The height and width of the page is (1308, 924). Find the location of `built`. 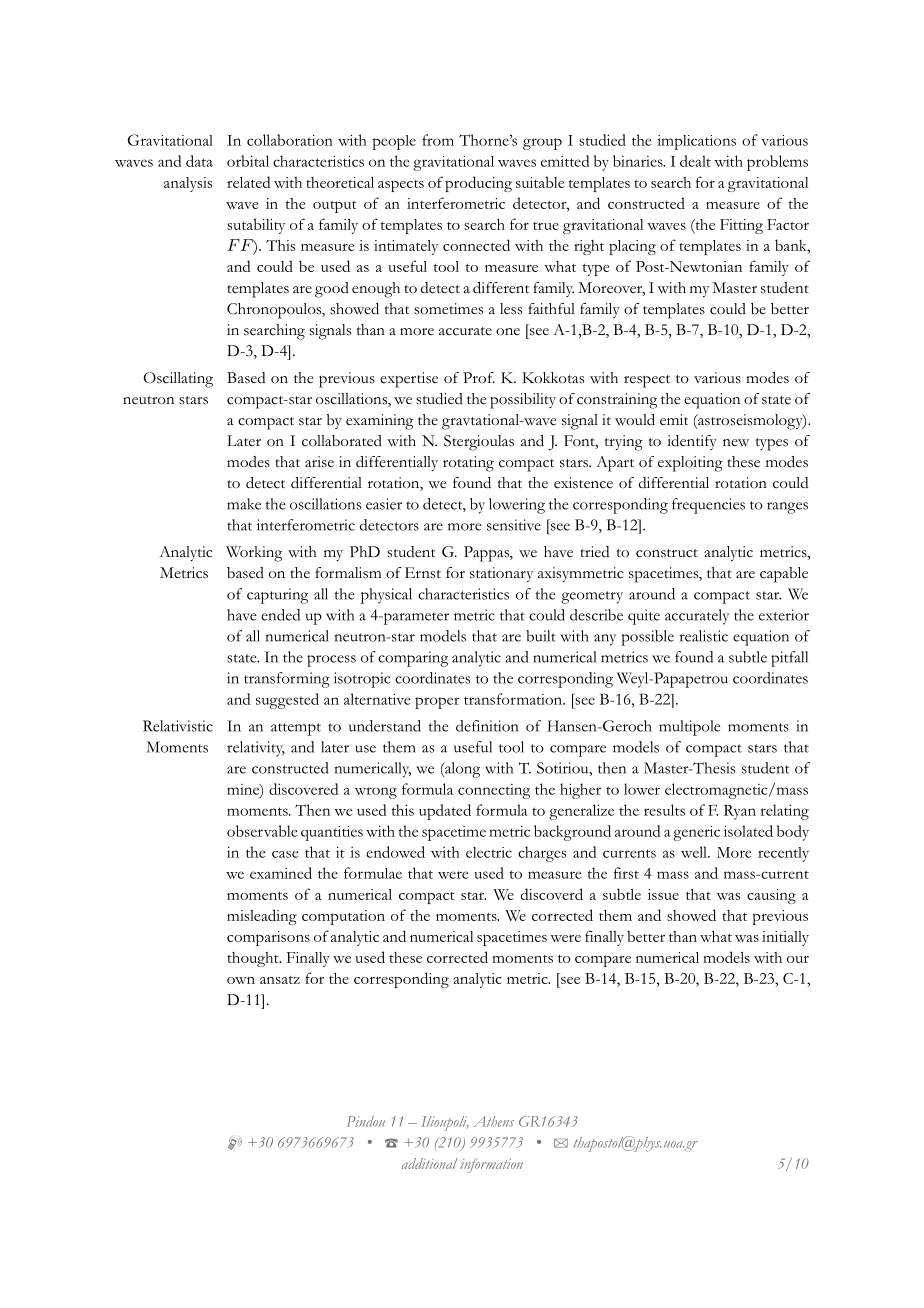

built is located at coordinates (541, 636).
